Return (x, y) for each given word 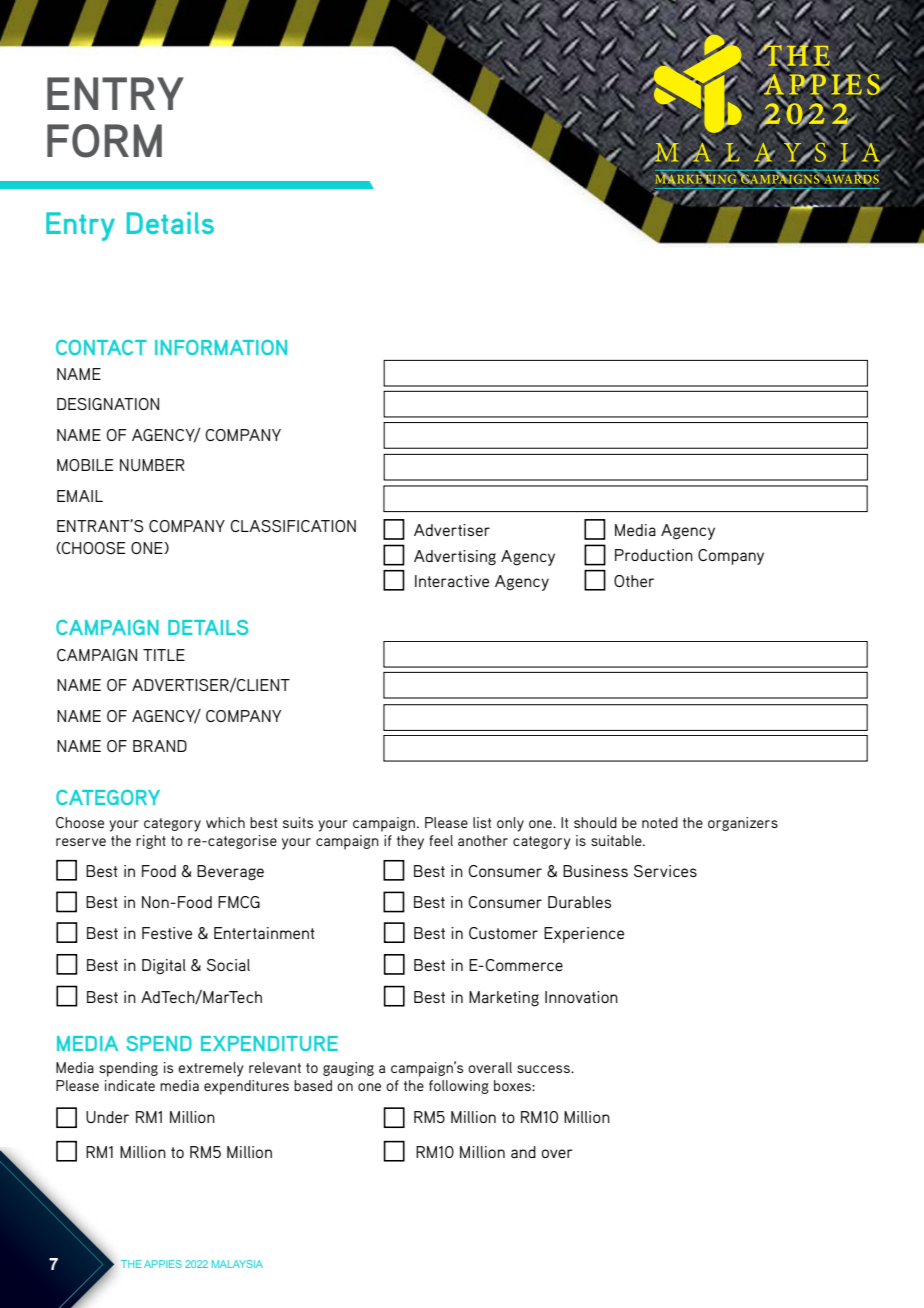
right (151, 842)
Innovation (581, 997)
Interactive (452, 581)
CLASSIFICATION (293, 526)
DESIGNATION (108, 404)
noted (660, 822)
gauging (348, 1069)
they (410, 842)
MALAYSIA (237, 1264)
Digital (164, 967)
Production (654, 555)
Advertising (455, 558)
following (459, 1087)
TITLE (164, 655)
